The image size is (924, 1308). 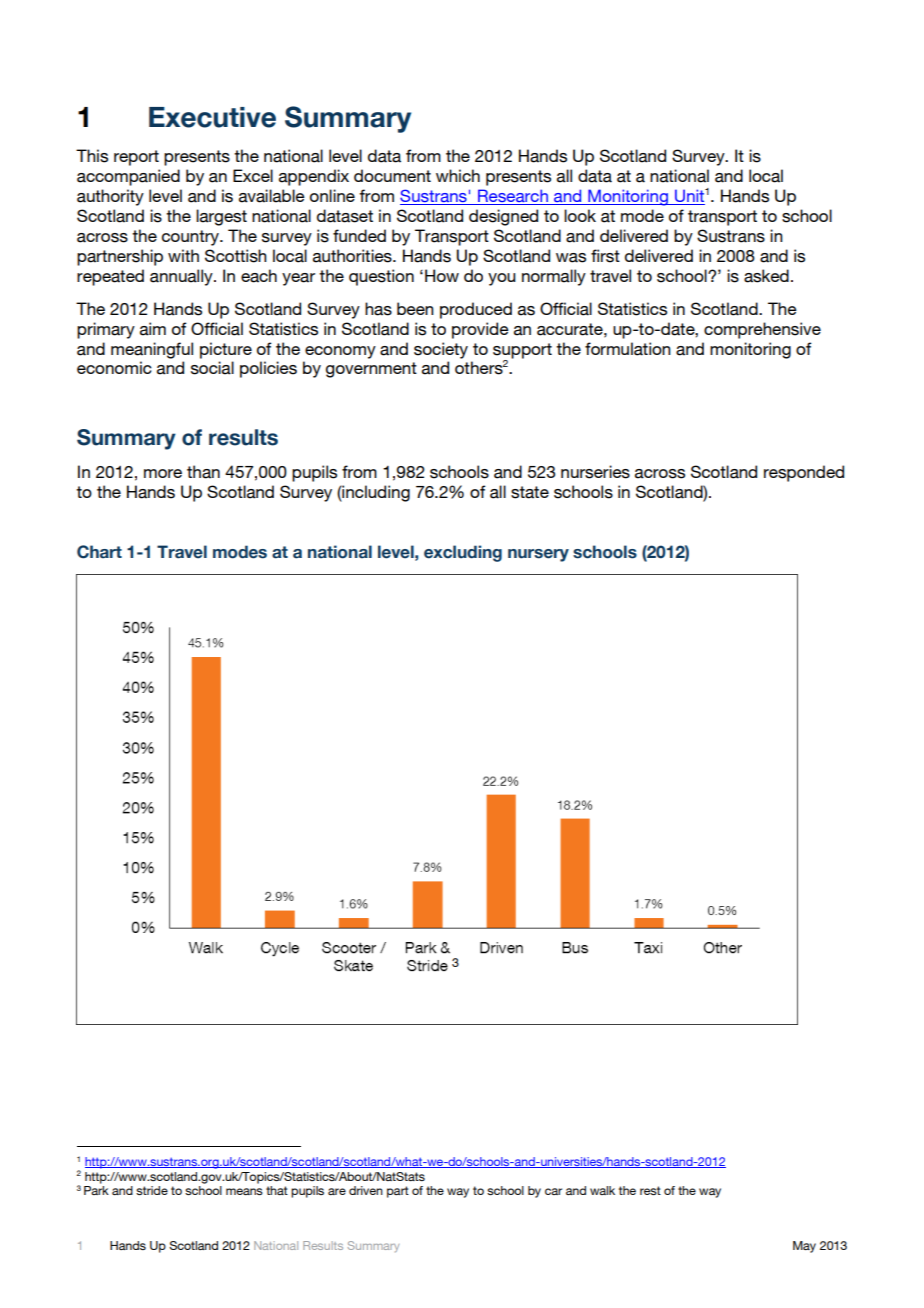 I want to click on look, so click(x=580, y=215).
